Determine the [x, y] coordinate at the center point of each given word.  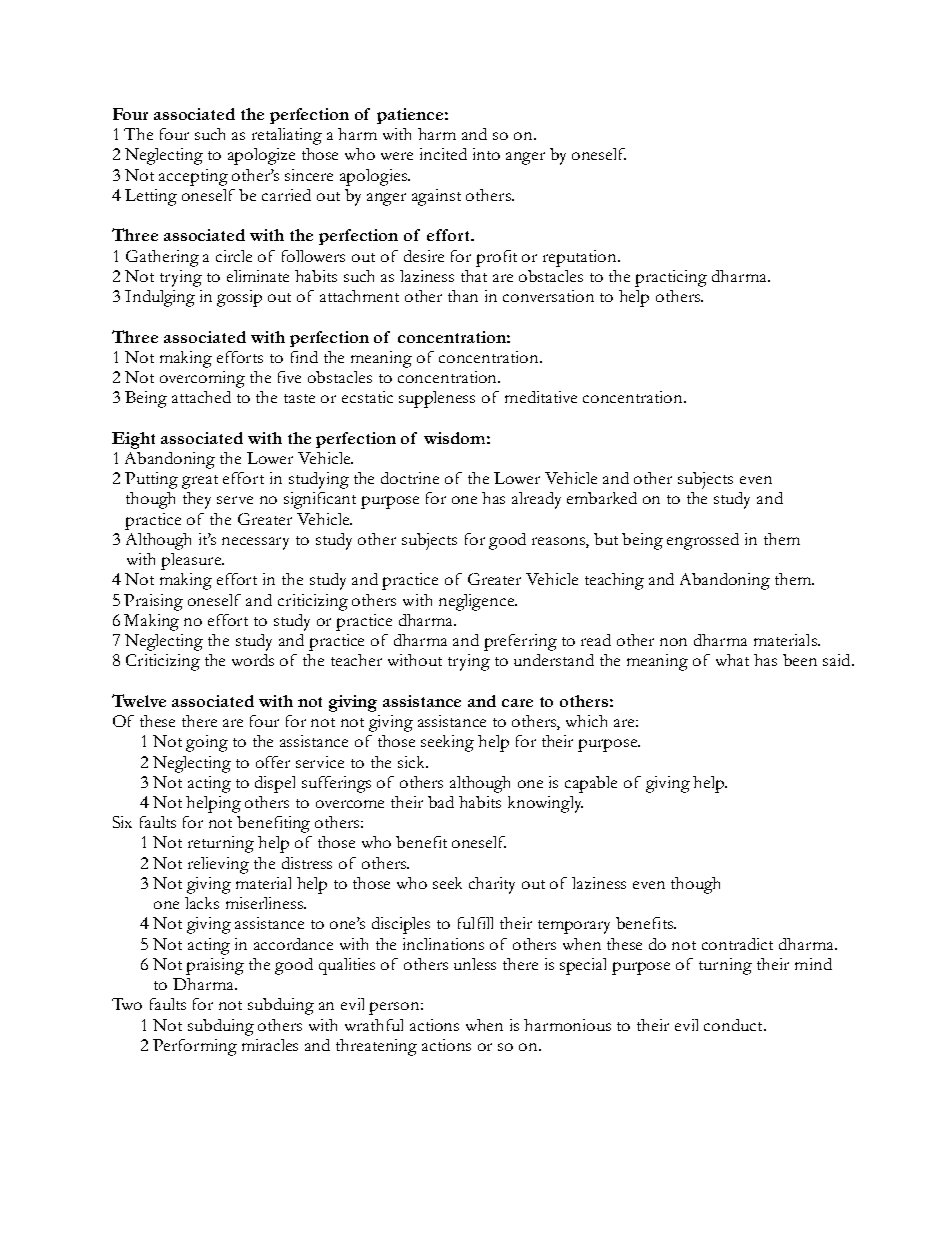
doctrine [410, 478]
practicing [671, 278]
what [732, 660]
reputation [581, 258]
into [486, 154]
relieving [218, 865]
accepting [193, 177]
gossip [239, 298]
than [463, 296]
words [253, 660]
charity [492, 885]
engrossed [703, 541]
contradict [737, 944]
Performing [195, 1047]
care [517, 703]
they [197, 500]
